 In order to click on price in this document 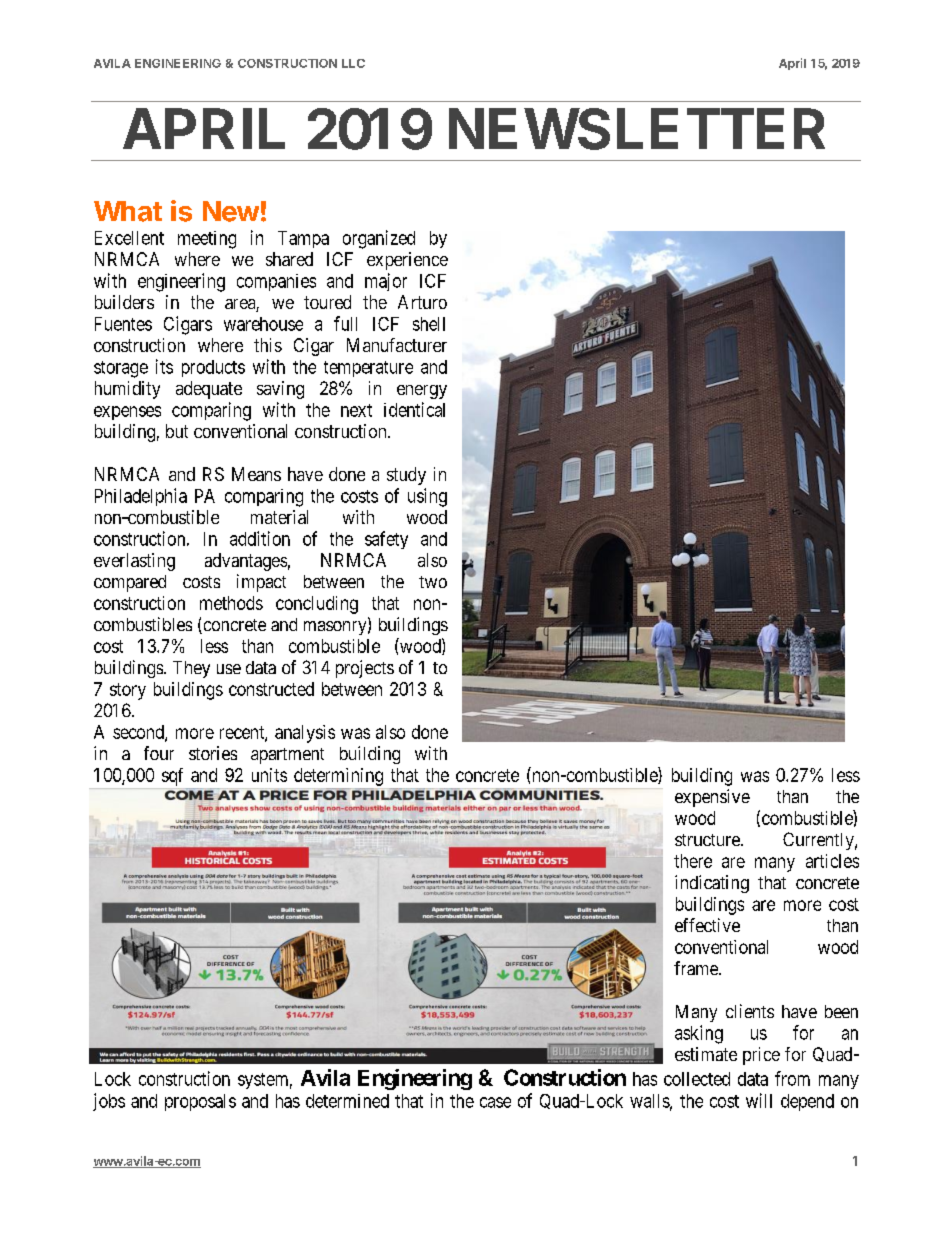, I will do `click(761, 1056)`.
